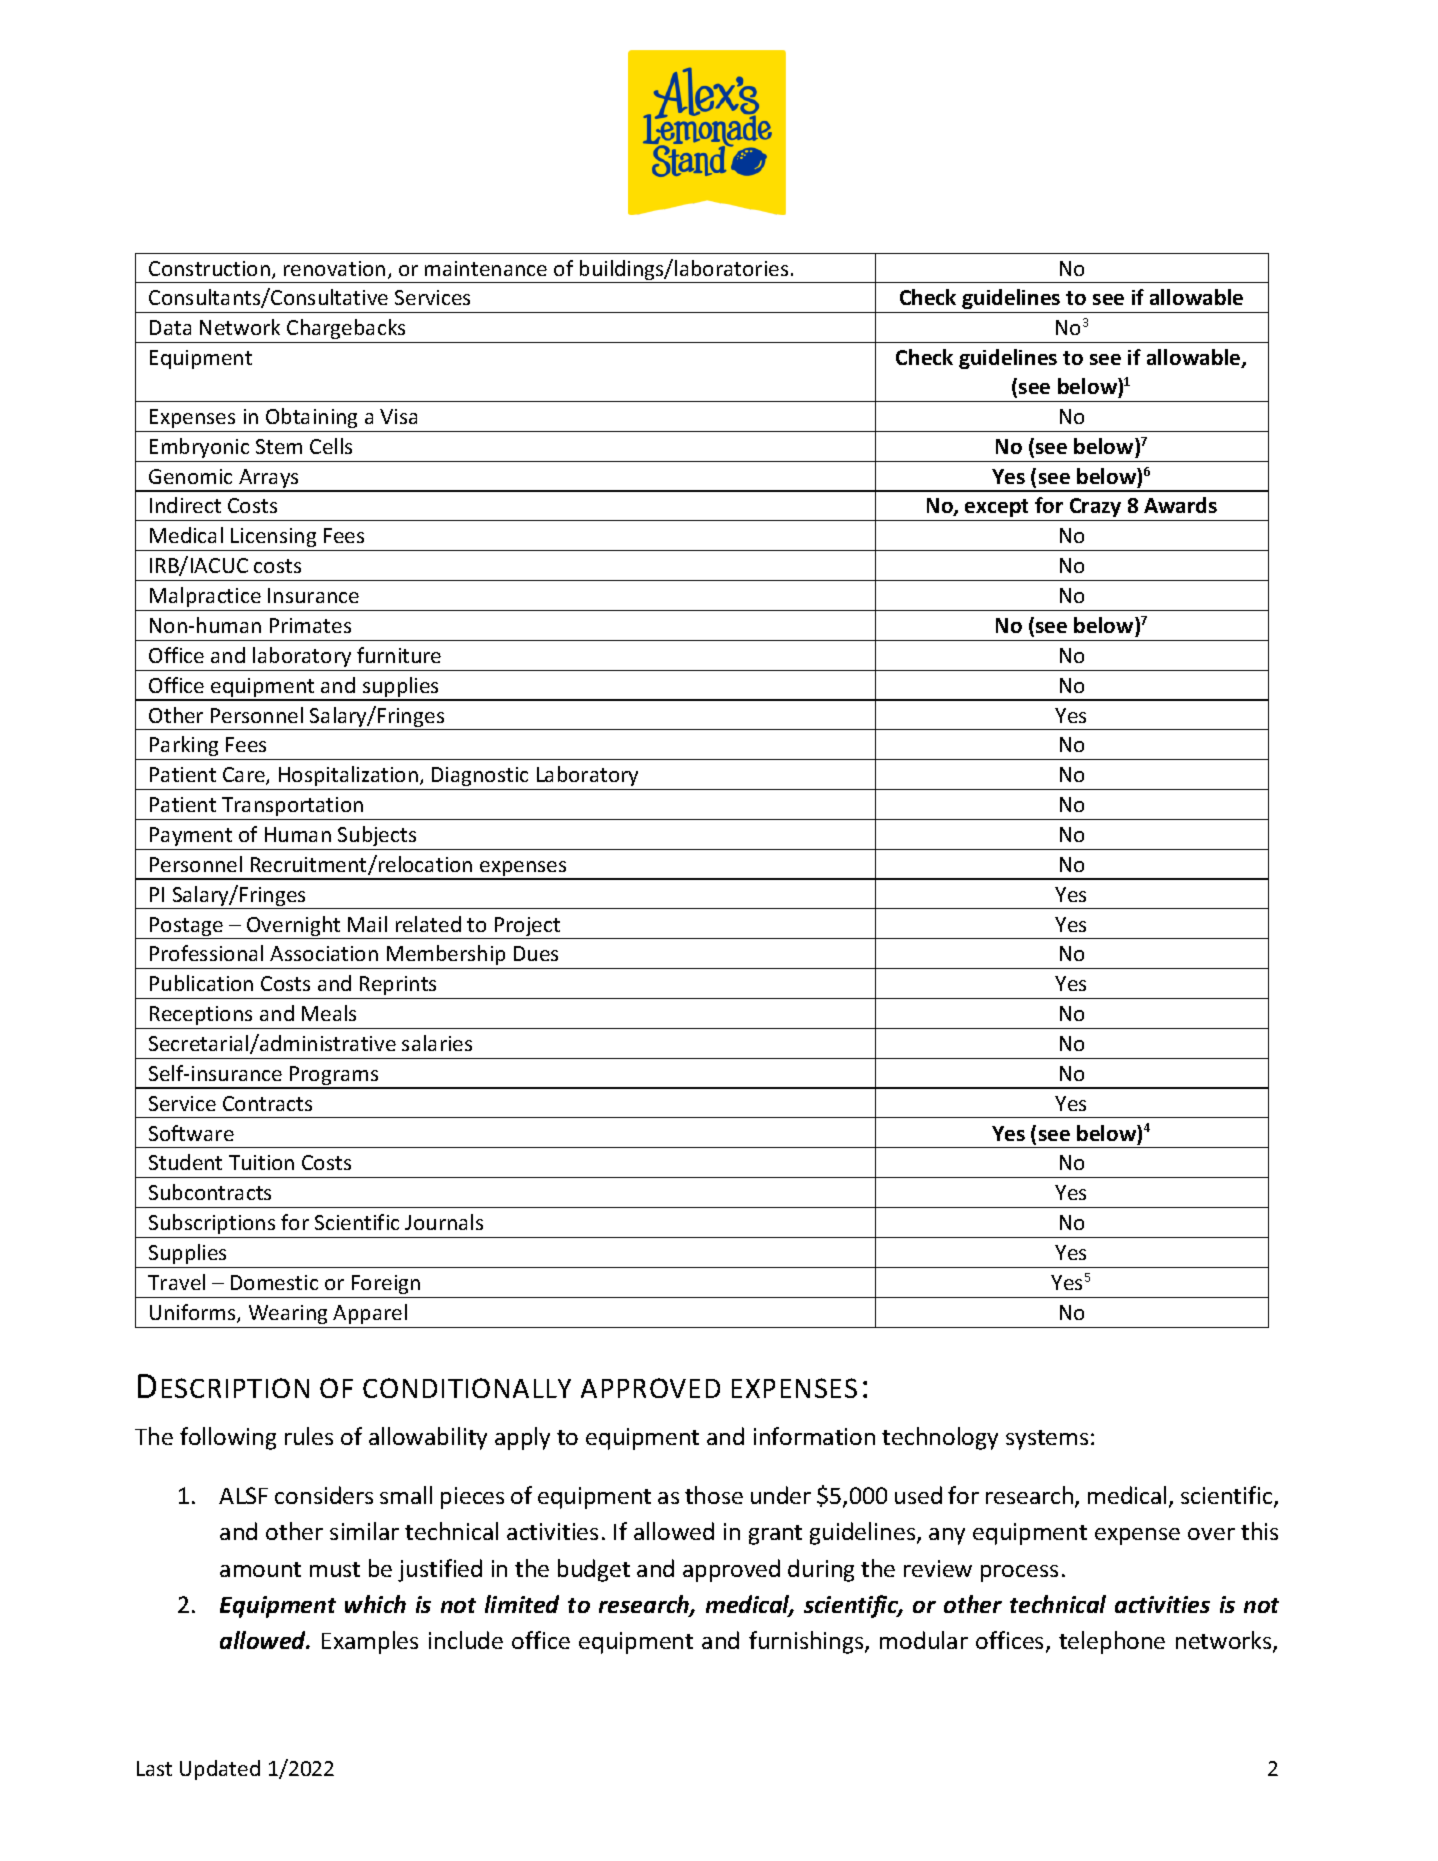 The height and width of the screenshot is (1861, 1438). I want to click on maintenance, so click(486, 268).
